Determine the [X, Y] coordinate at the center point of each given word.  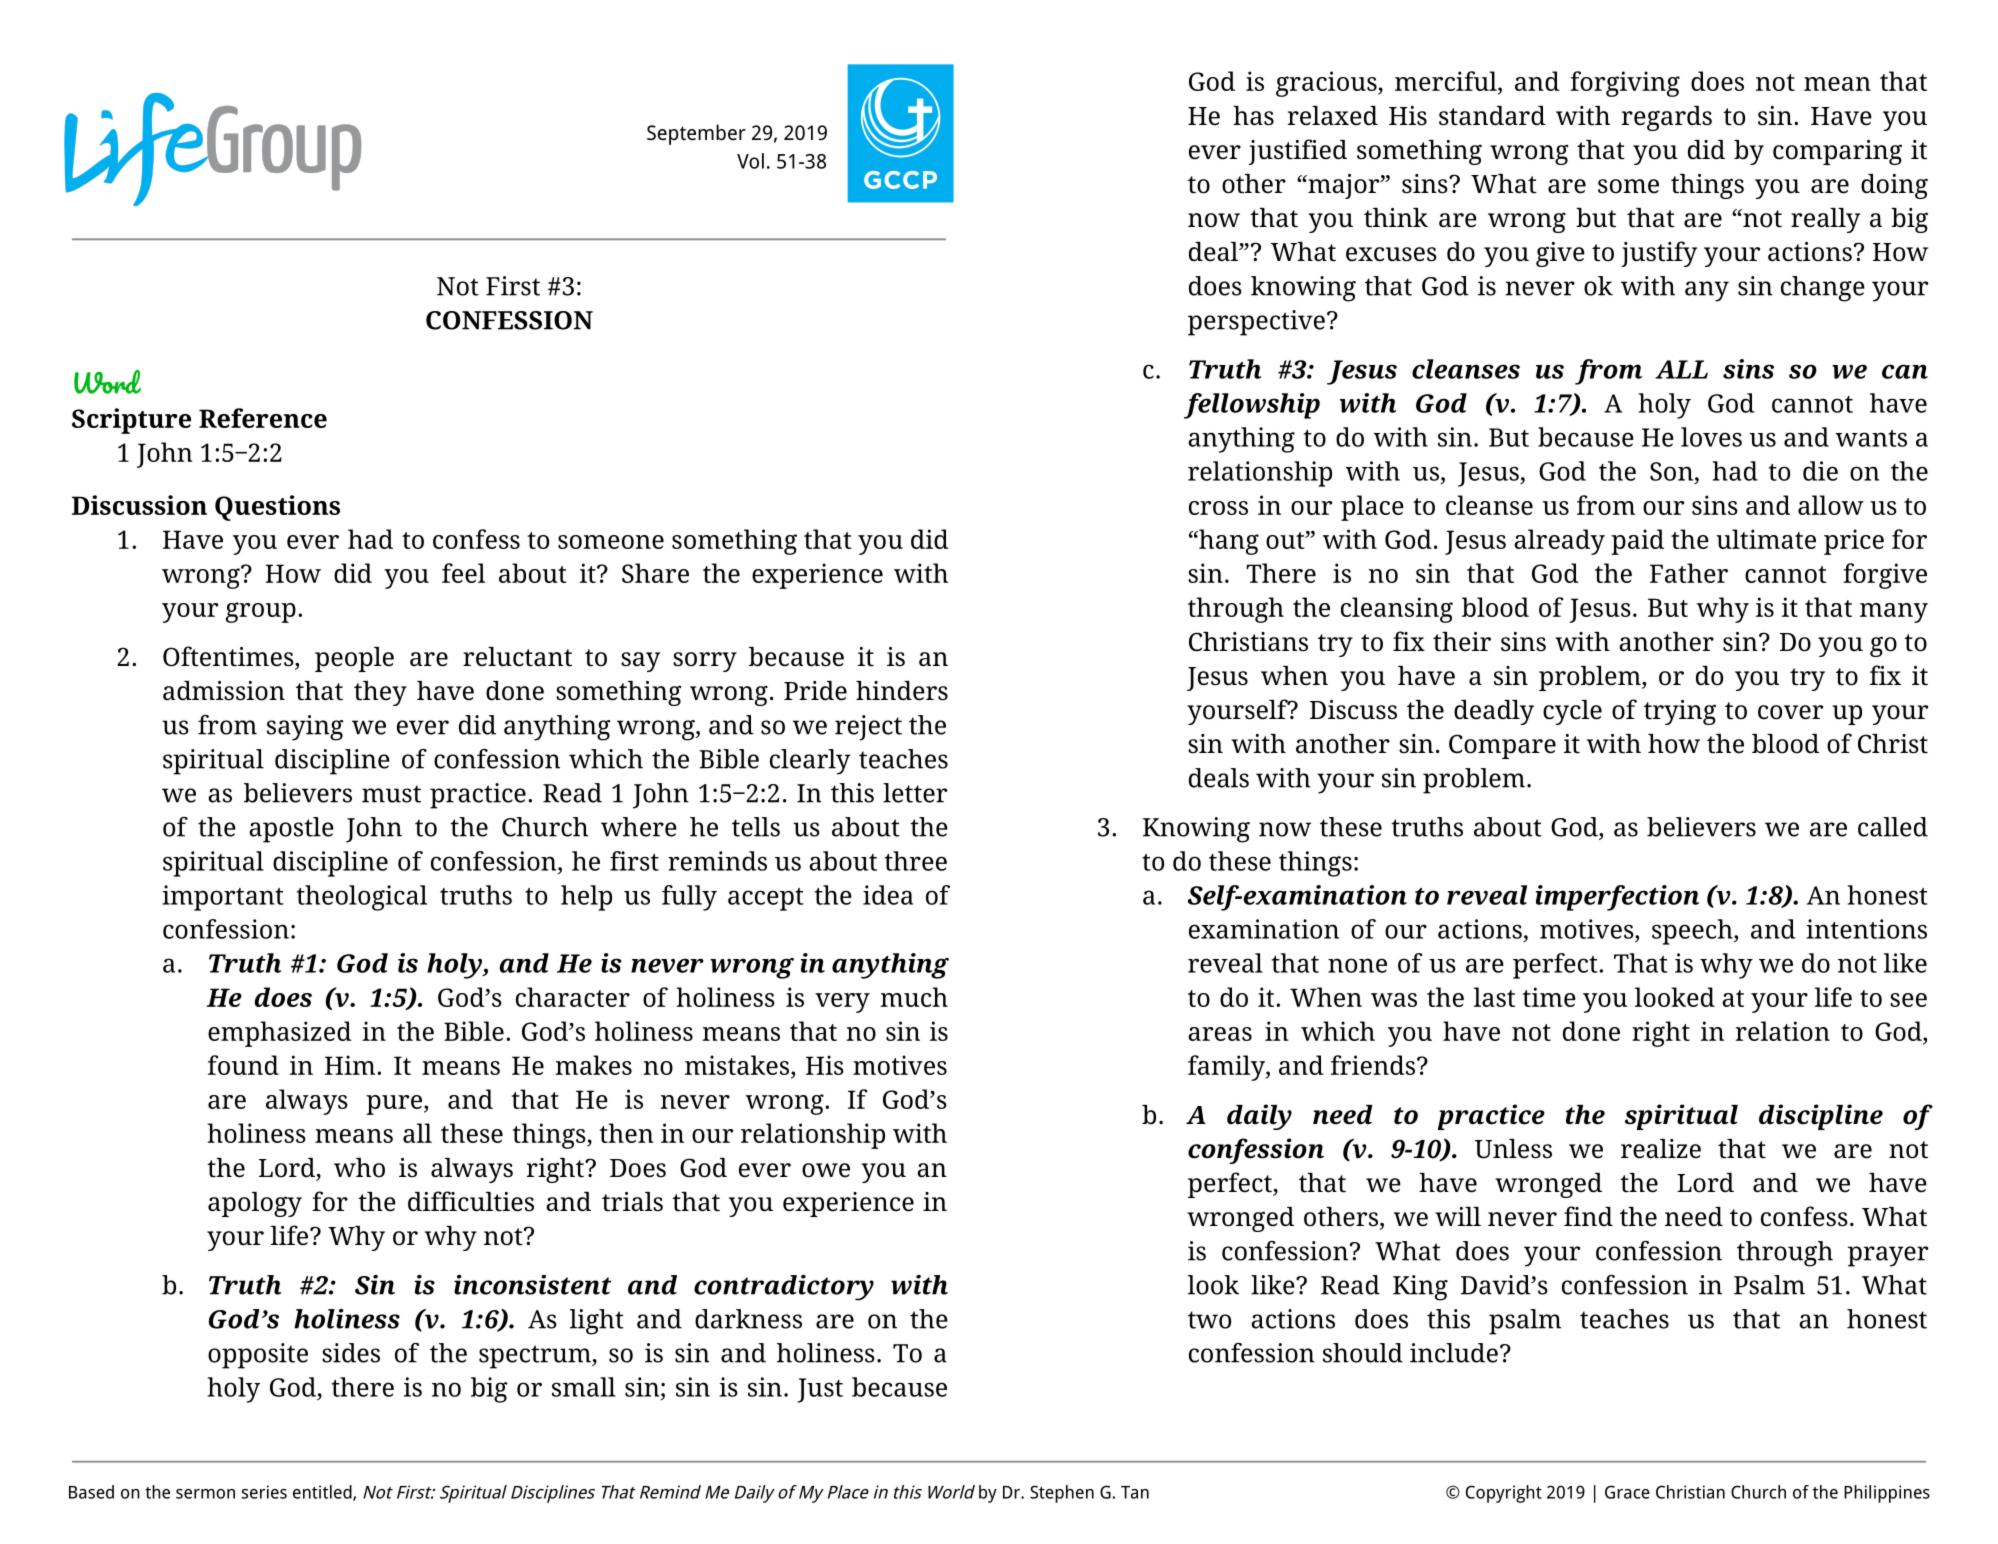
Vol [750, 161]
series [264, 1492]
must [391, 794]
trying [1680, 712]
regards [1667, 118]
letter [915, 793]
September [696, 134]
